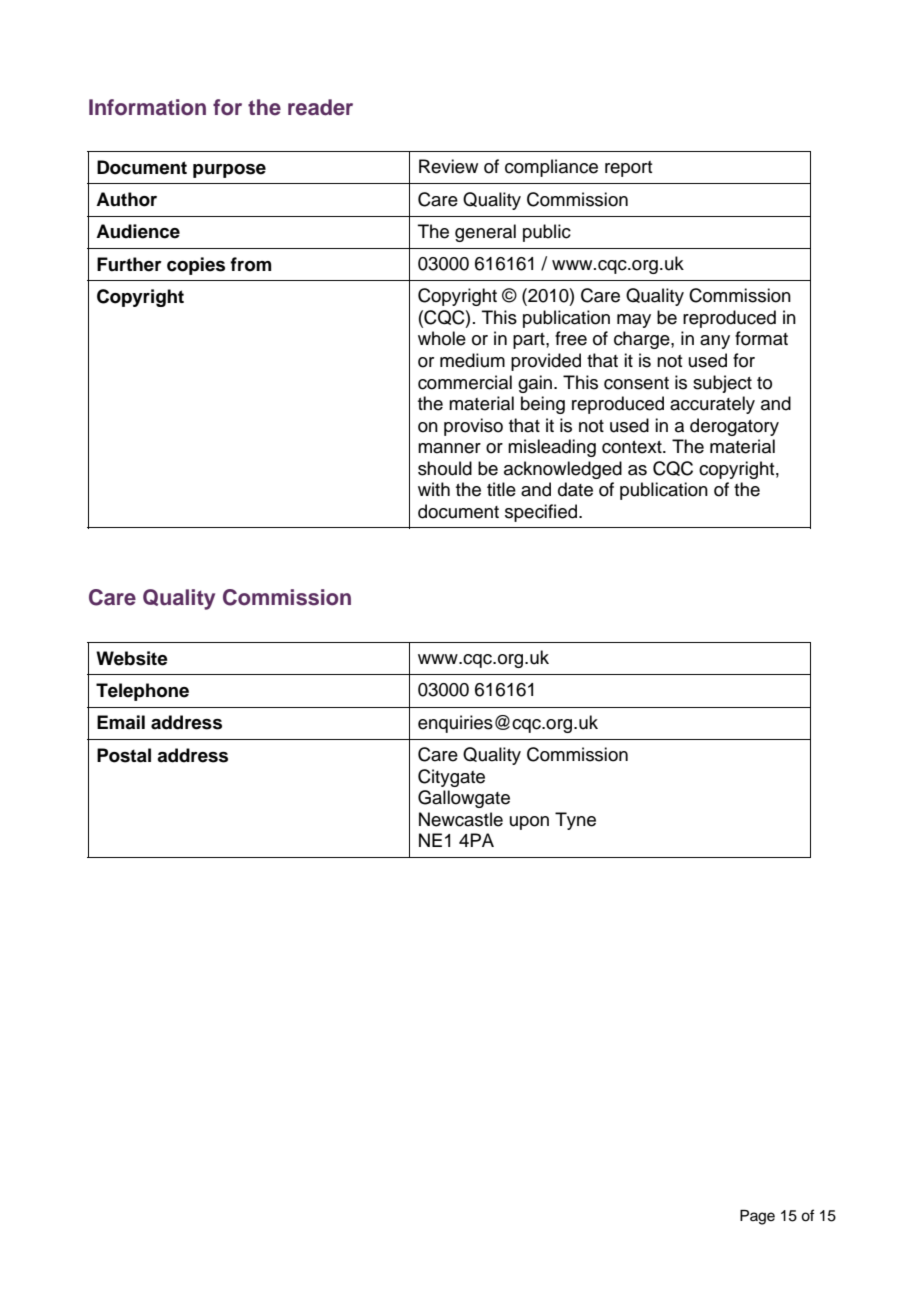 The width and height of the page is (924, 1308). Describe the element at coordinates (628, 169) in the page. I see `report` at that location.
